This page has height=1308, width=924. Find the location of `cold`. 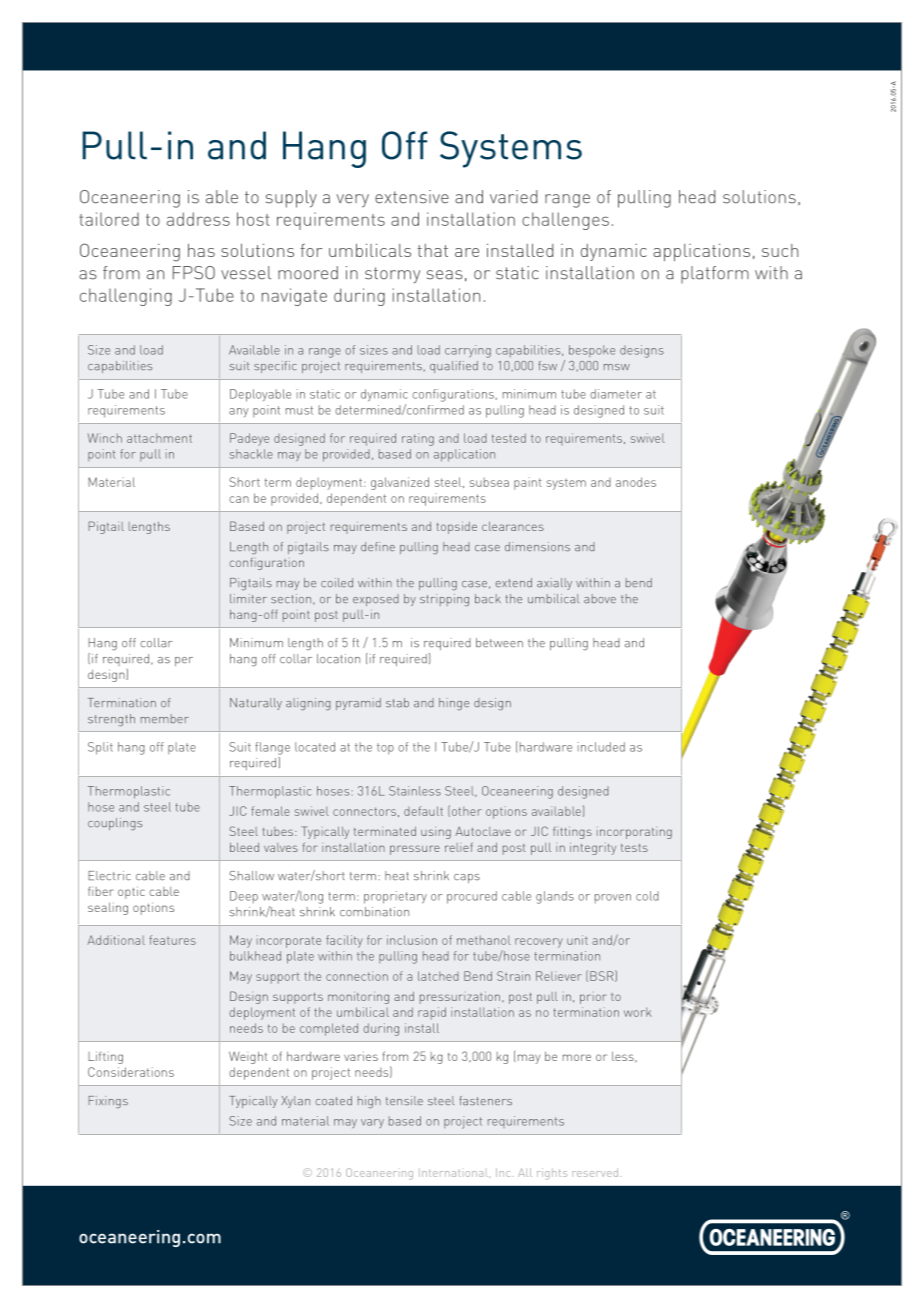

cold is located at coordinates (647, 896).
